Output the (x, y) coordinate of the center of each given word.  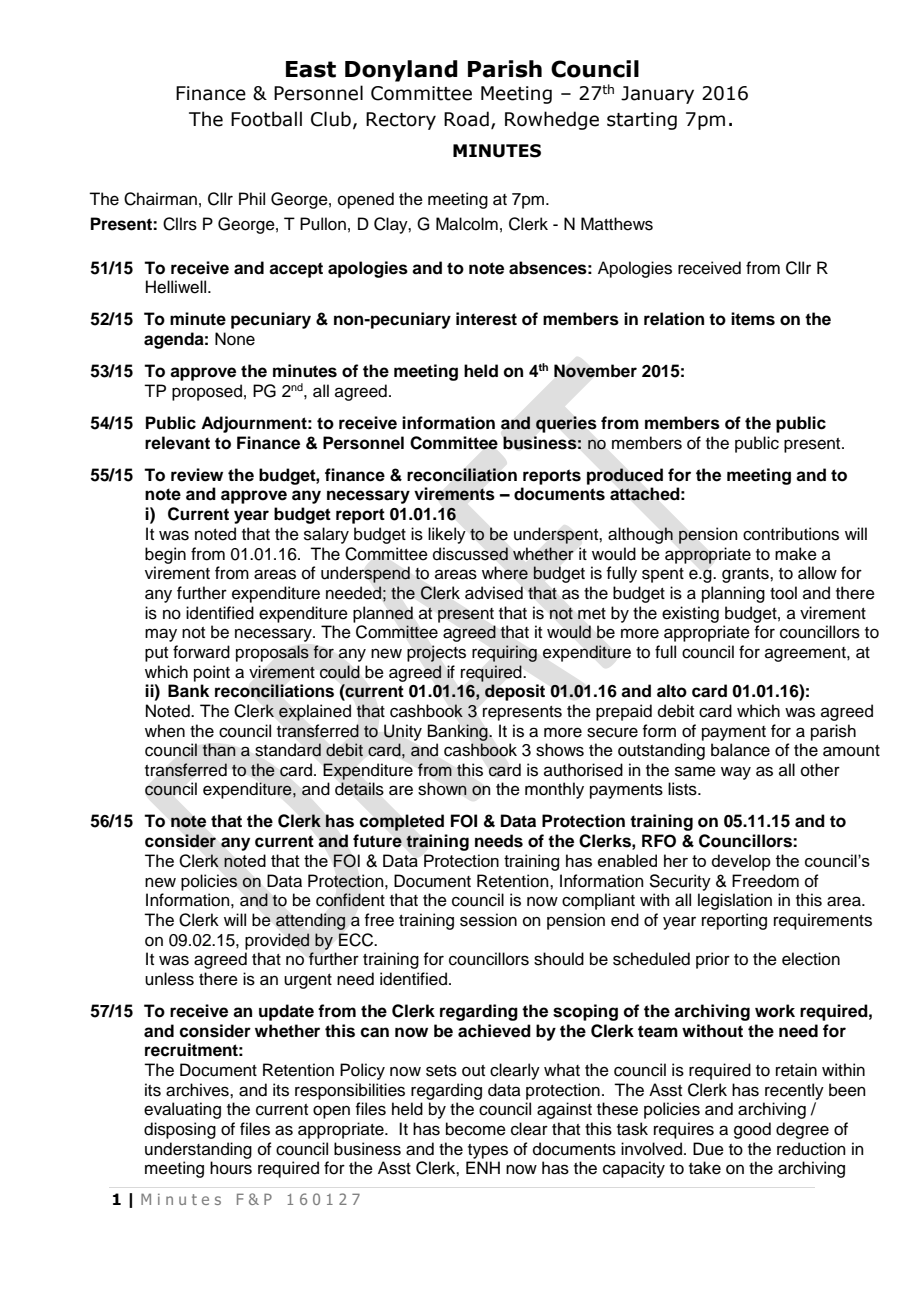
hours (231, 1168)
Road (466, 119)
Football (266, 119)
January (657, 95)
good (752, 1130)
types (488, 1151)
